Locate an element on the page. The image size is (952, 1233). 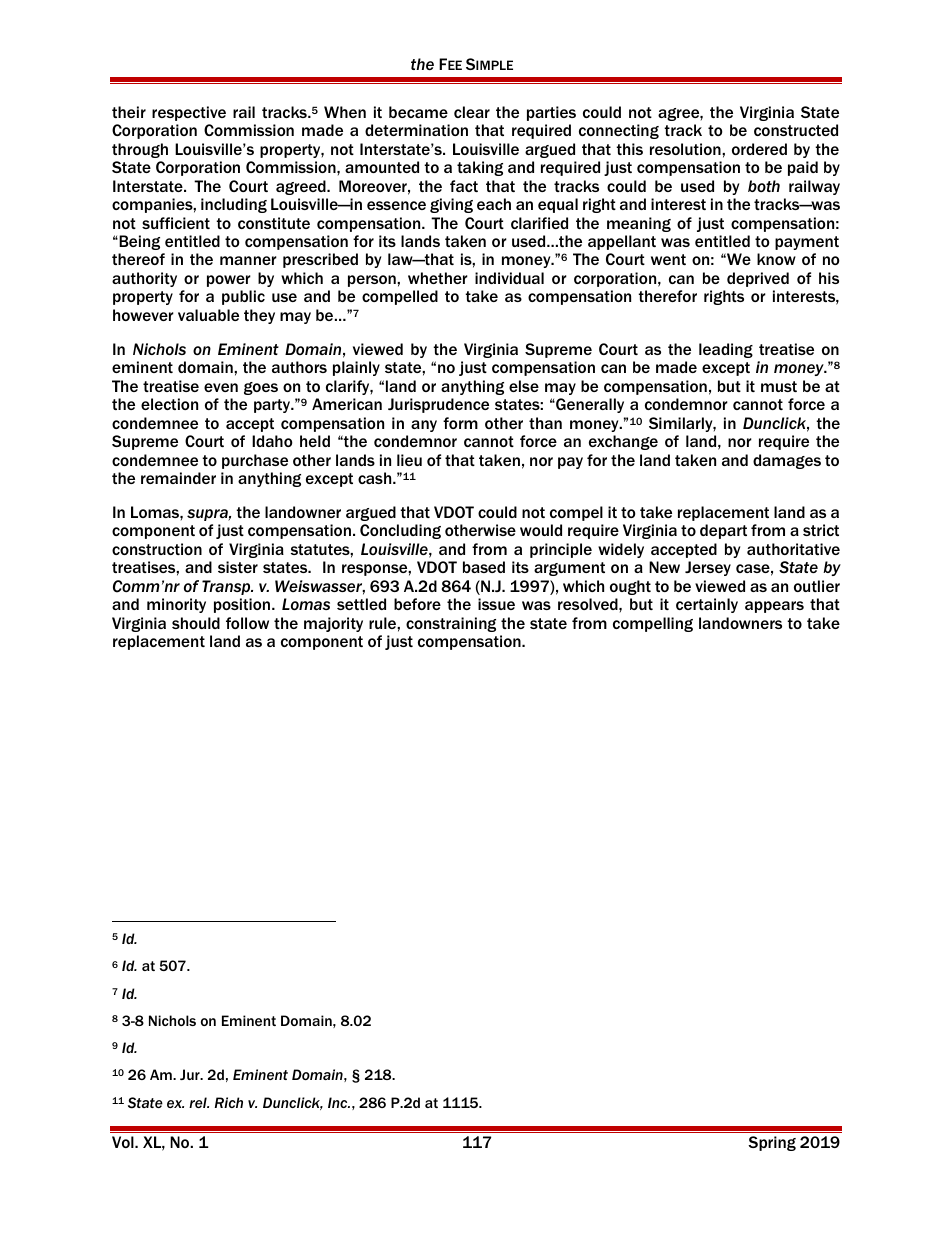
certainly is located at coordinates (707, 605).
